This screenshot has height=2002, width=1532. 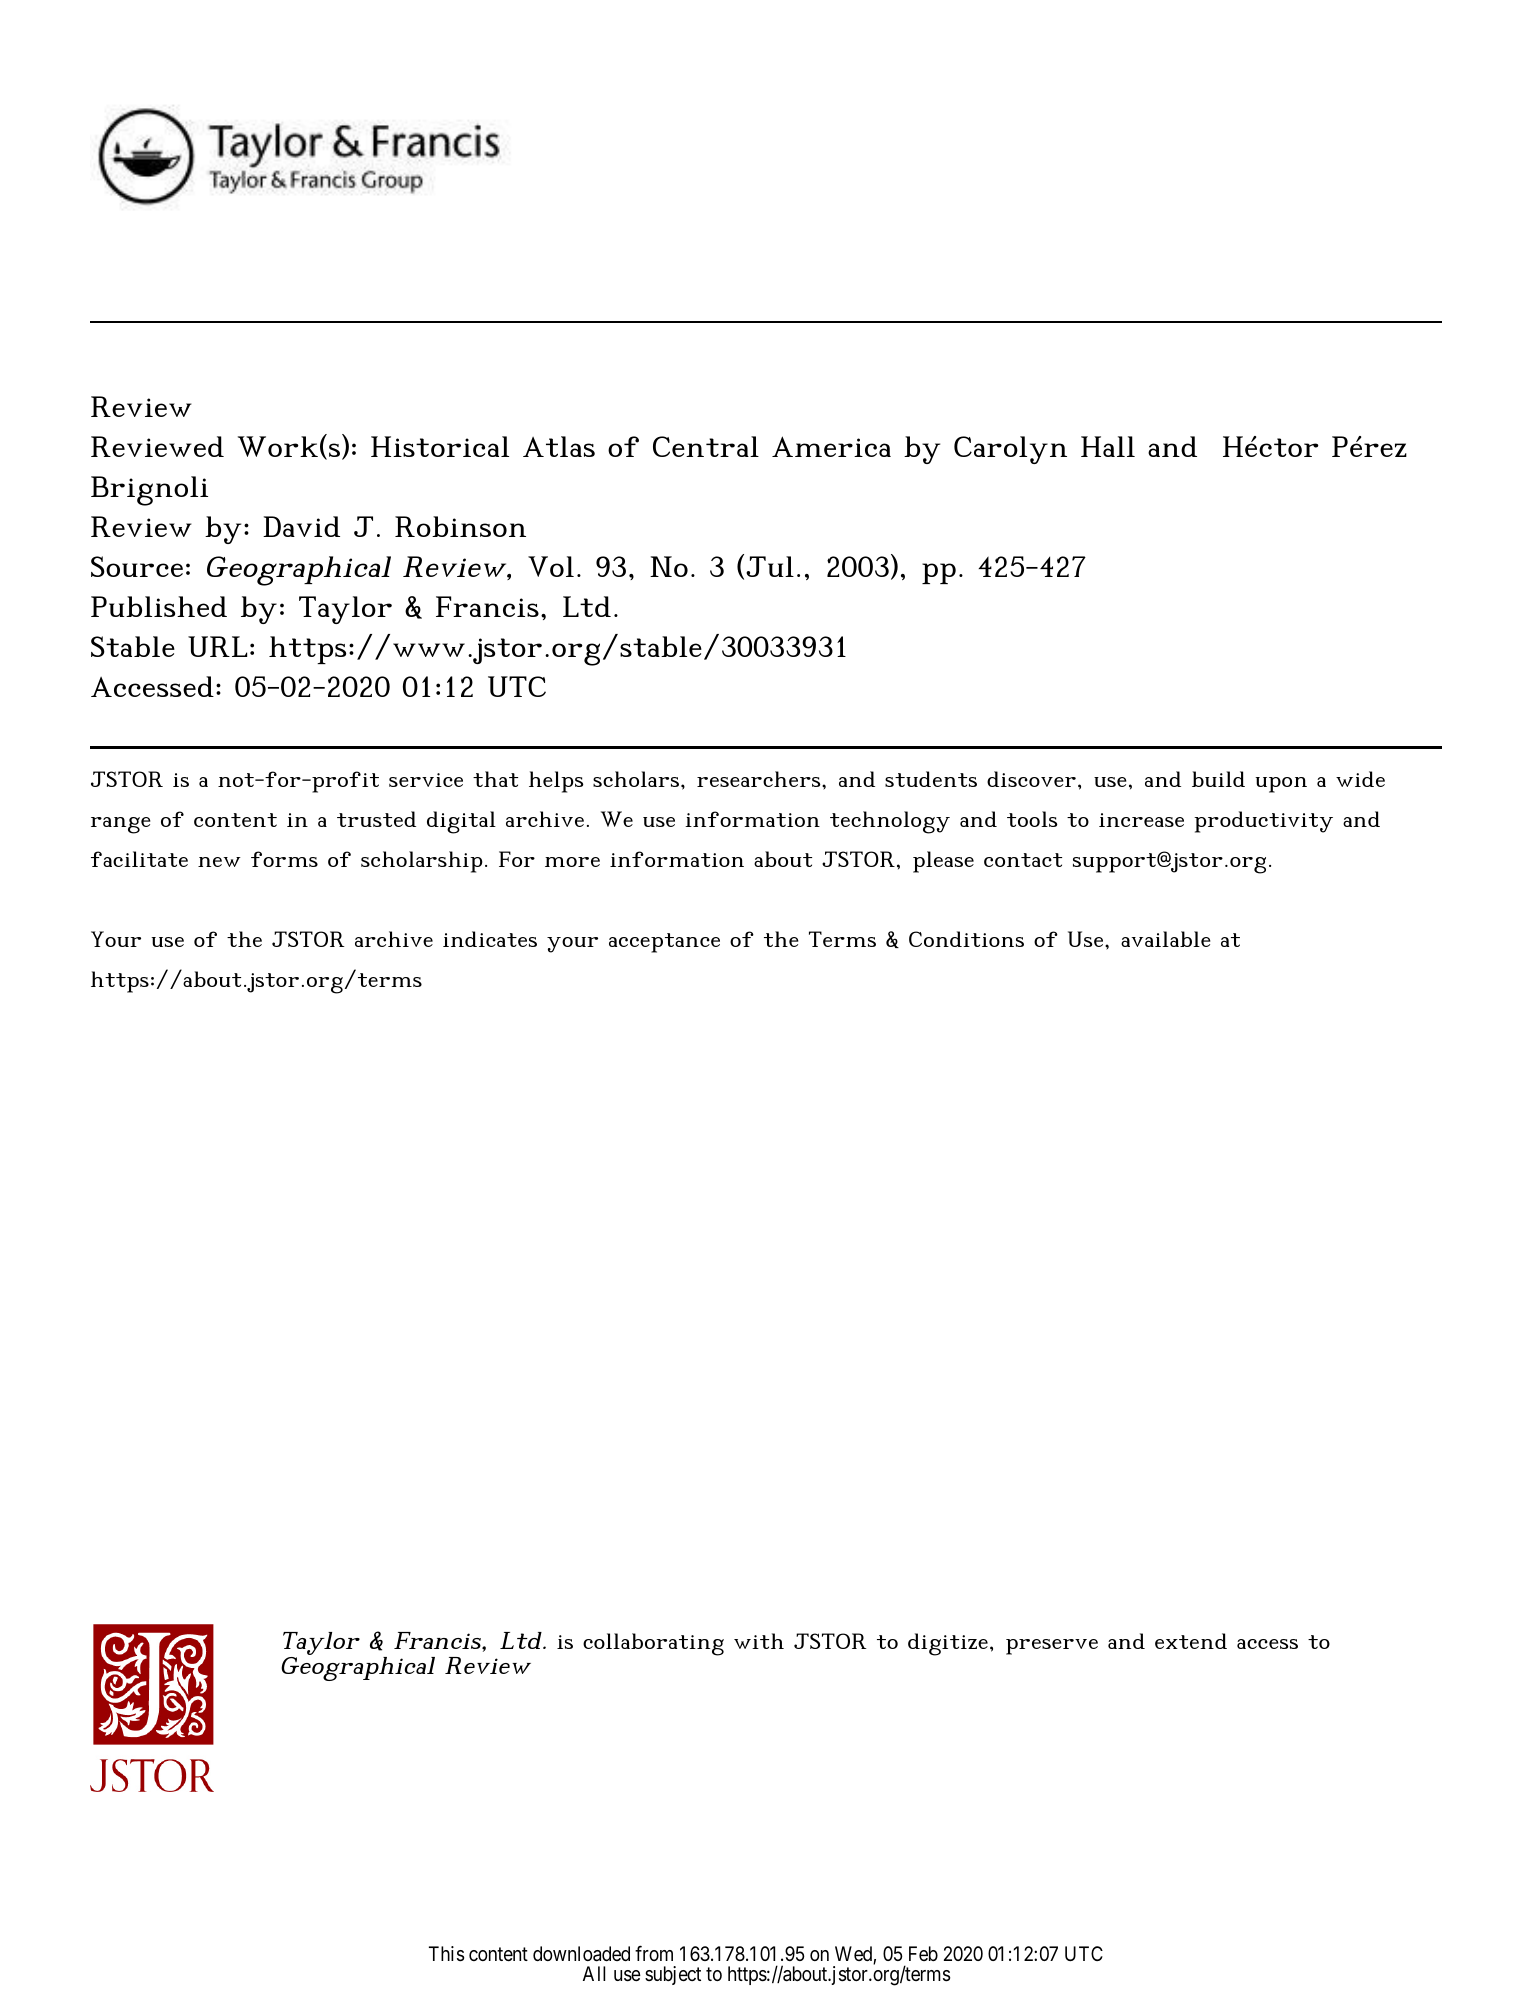 What do you see at coordinates (706, 446) in the screenshot?
I see `Central` at bounding box center [706, 446].
